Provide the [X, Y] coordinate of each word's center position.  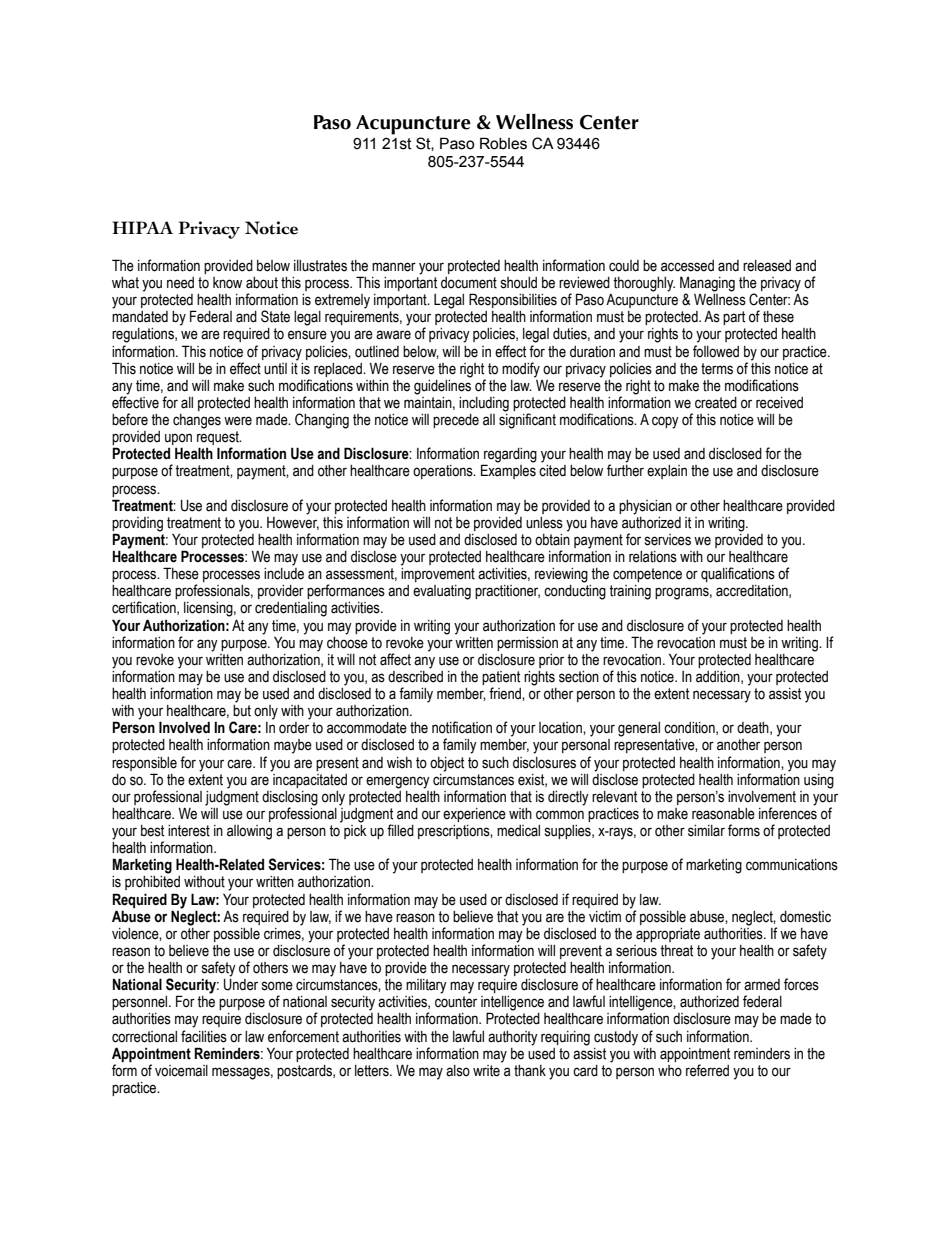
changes [197, 421]
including [484, 404]
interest [189, 831]
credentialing [291, 609]
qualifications [738, 574]
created [716, 403]
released [767, 266]
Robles [503, 143]
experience [474, 815]
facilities [204, 1036]
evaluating [442, 592]
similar [706, 831]
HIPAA [142, 227]
